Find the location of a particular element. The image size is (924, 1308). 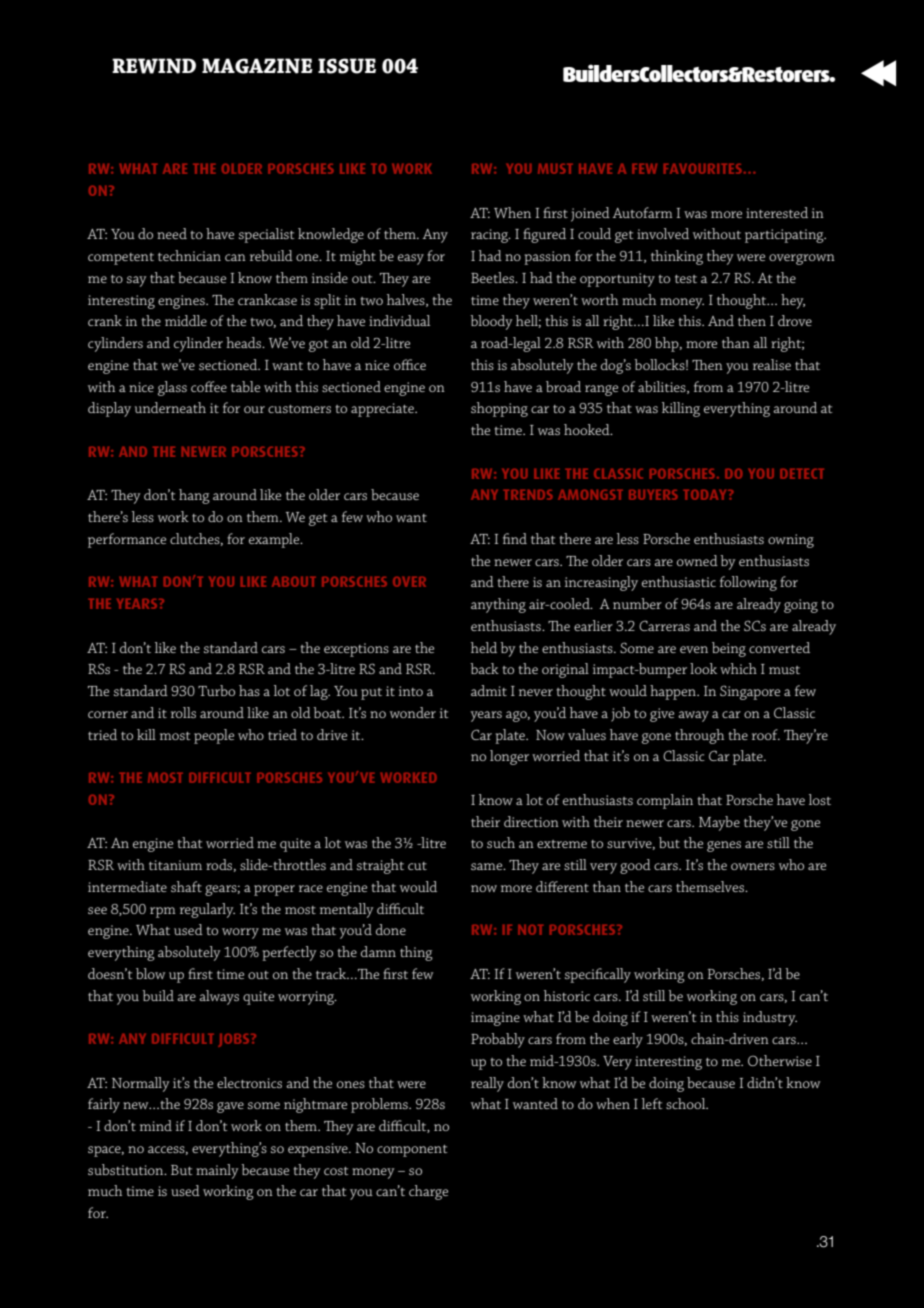

ISSUE is located at coordinates (347, 66).
